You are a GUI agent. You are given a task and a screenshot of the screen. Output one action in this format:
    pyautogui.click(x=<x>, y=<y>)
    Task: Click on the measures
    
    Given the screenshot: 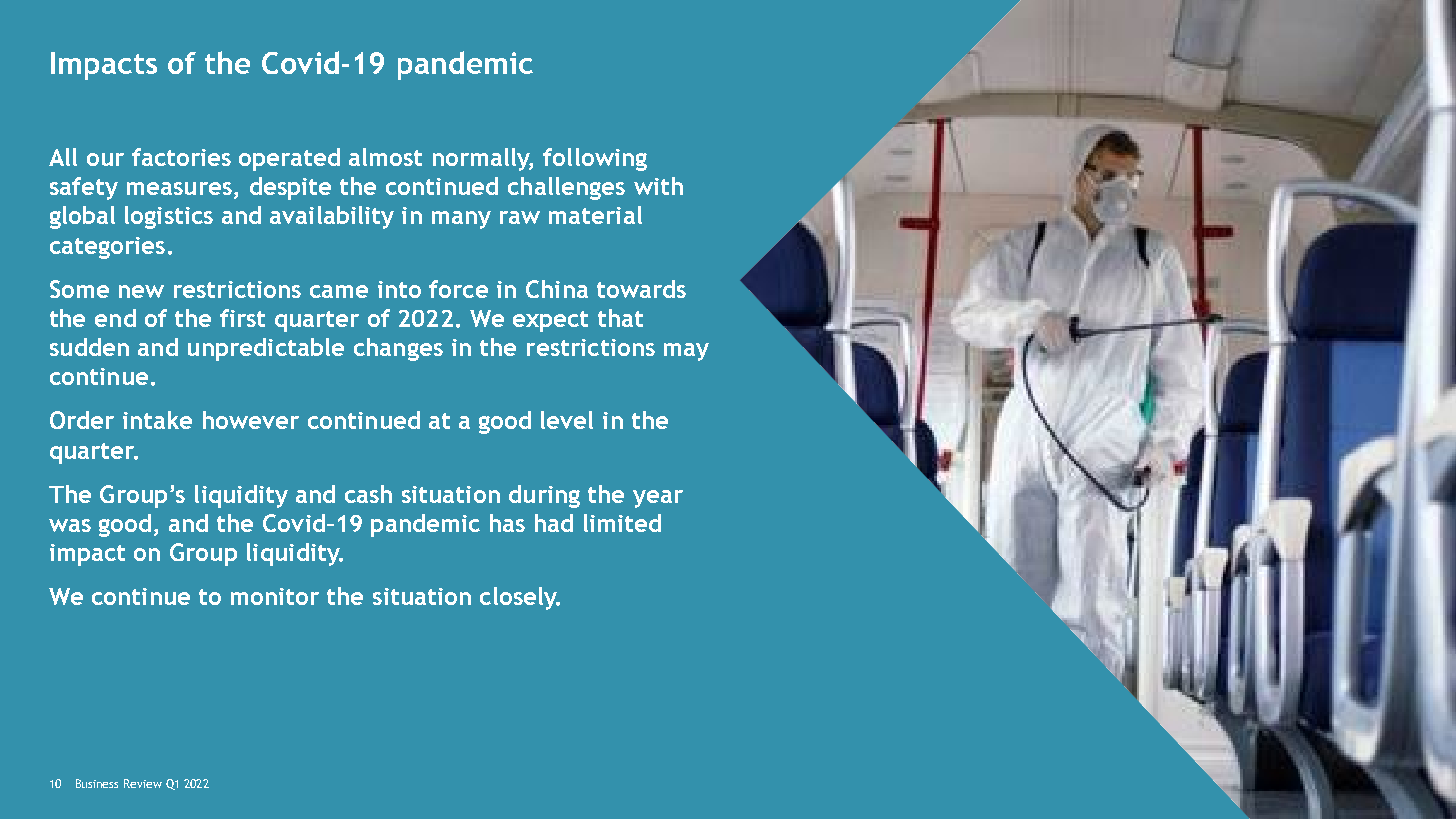 What is the action you would take?
    pyautogui.click(x=179, y=188)
